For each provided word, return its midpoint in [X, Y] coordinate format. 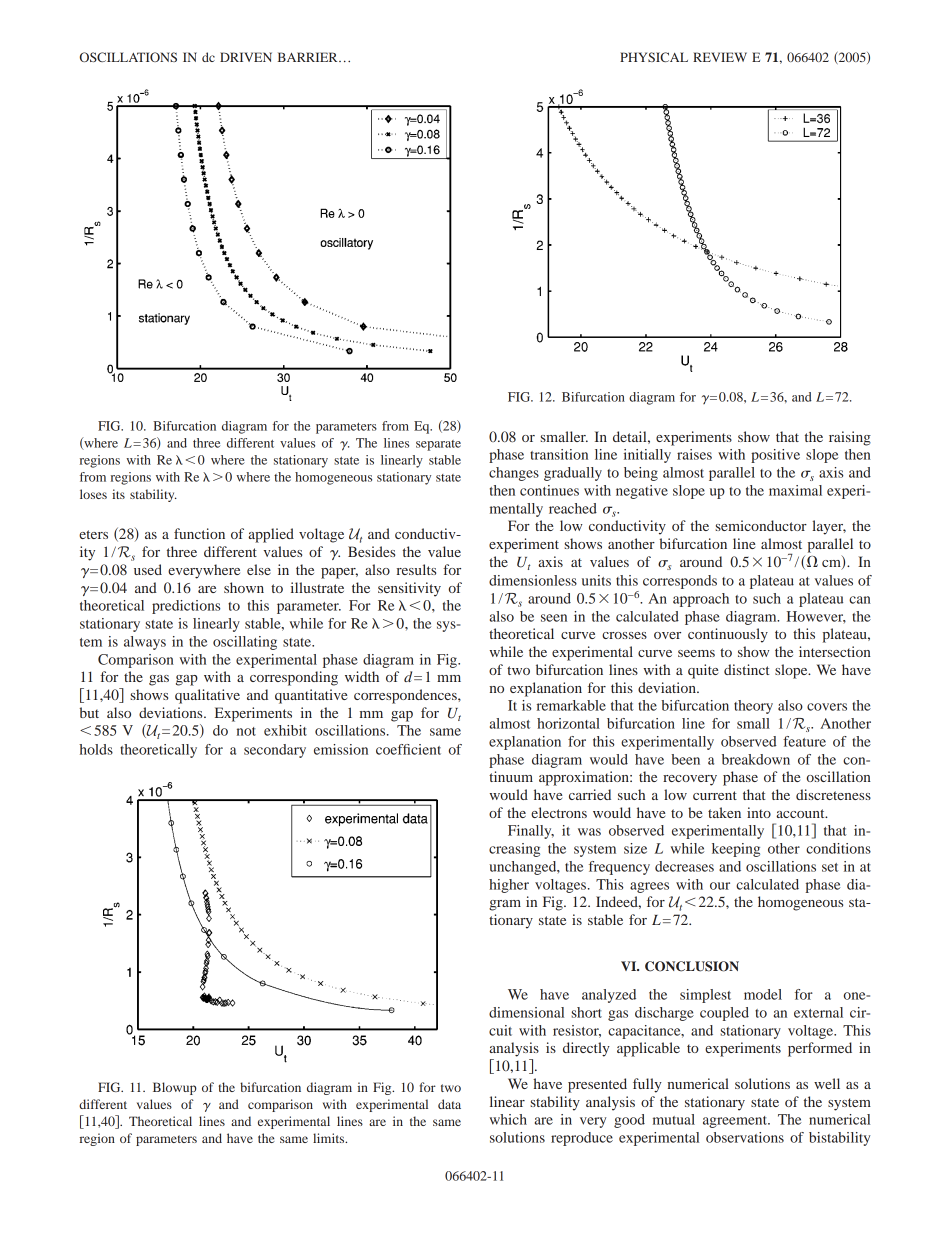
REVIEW [720, 57]
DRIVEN [246, 57]
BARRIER [309, 57]
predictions [186, 607]
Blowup [175, 1088]
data [449, 1104]
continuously [728, 635]
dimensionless [533, 580]
